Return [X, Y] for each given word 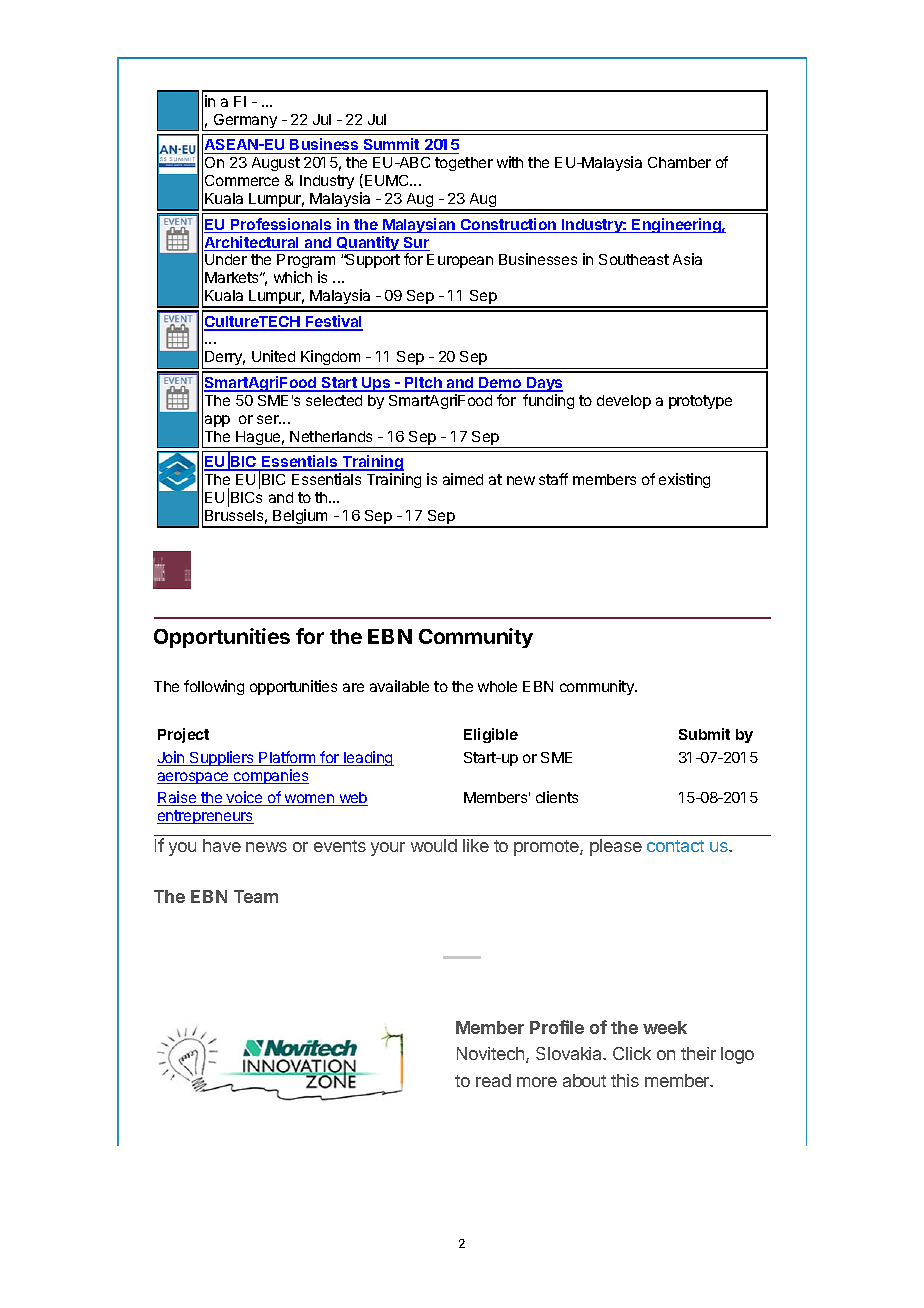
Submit [704, 734]
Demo [500, 384]
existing [684, 480]
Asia [687, 259]
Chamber [679, 162]
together [464, 164]
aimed [463, 479]
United [273, 356]
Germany [245, 122]
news [266, 847]
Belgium [300, 518]
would [434, 845]
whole [497, 686]
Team [256, 896]
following [214, 687]
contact [675, 846]
